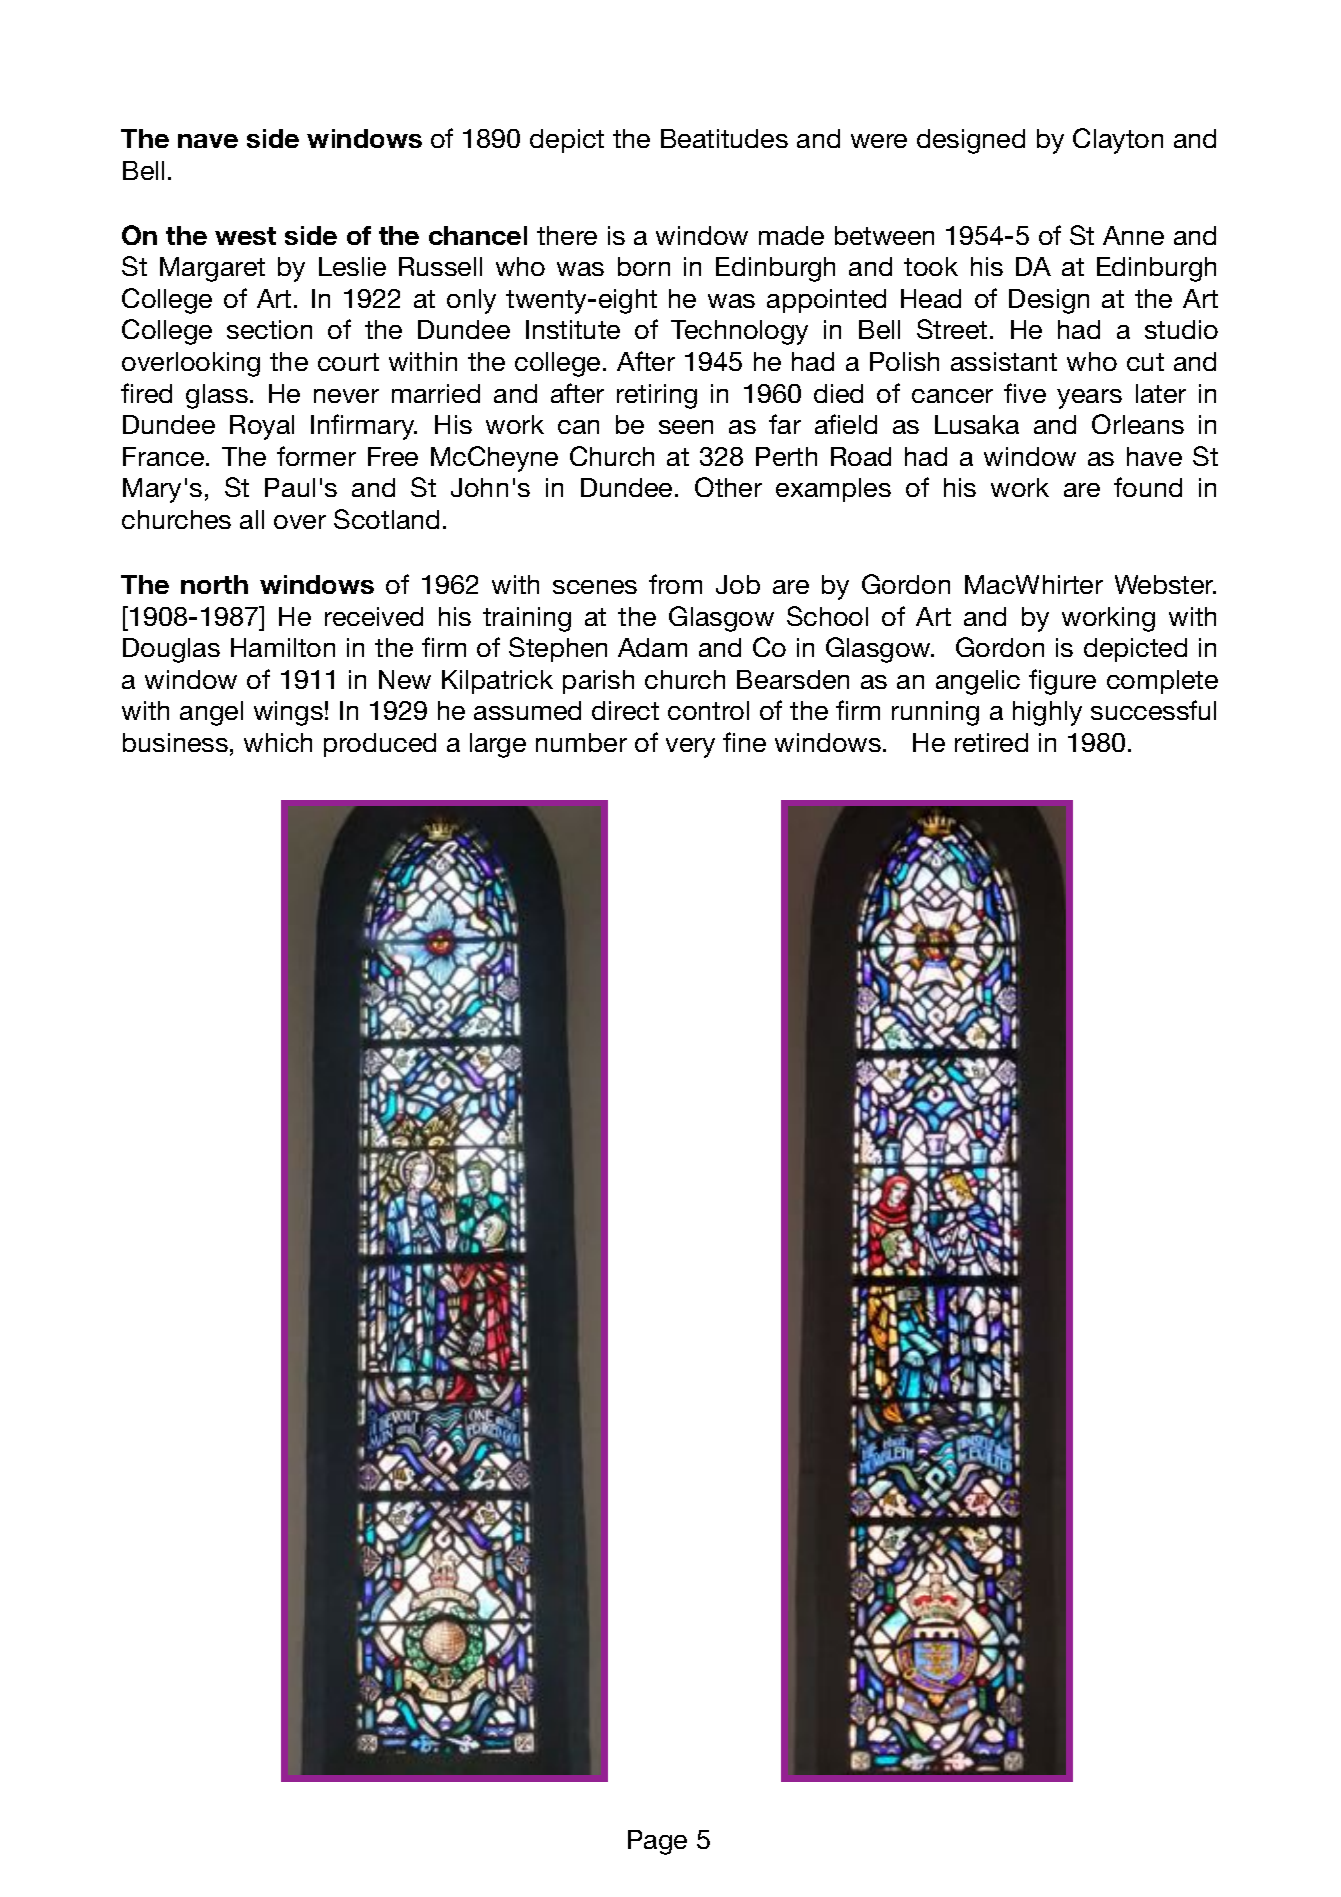 The image size is (1341, 1897). I want to click on which, so click(278, 742).
